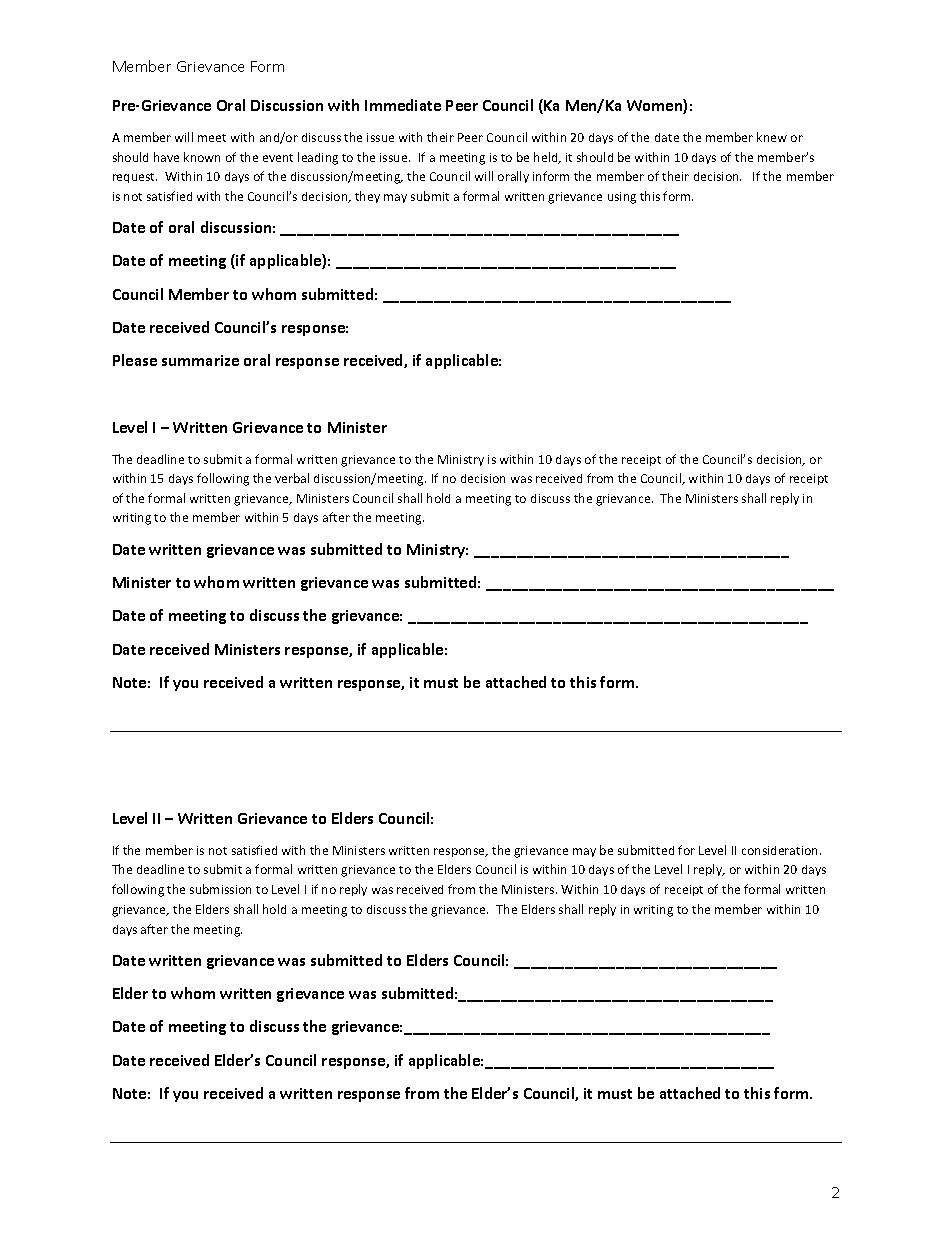 This screenshot has width=952, height=1233. Describe the element at coordinates (622, 198) in the screenshot. I see `using` at that location.
